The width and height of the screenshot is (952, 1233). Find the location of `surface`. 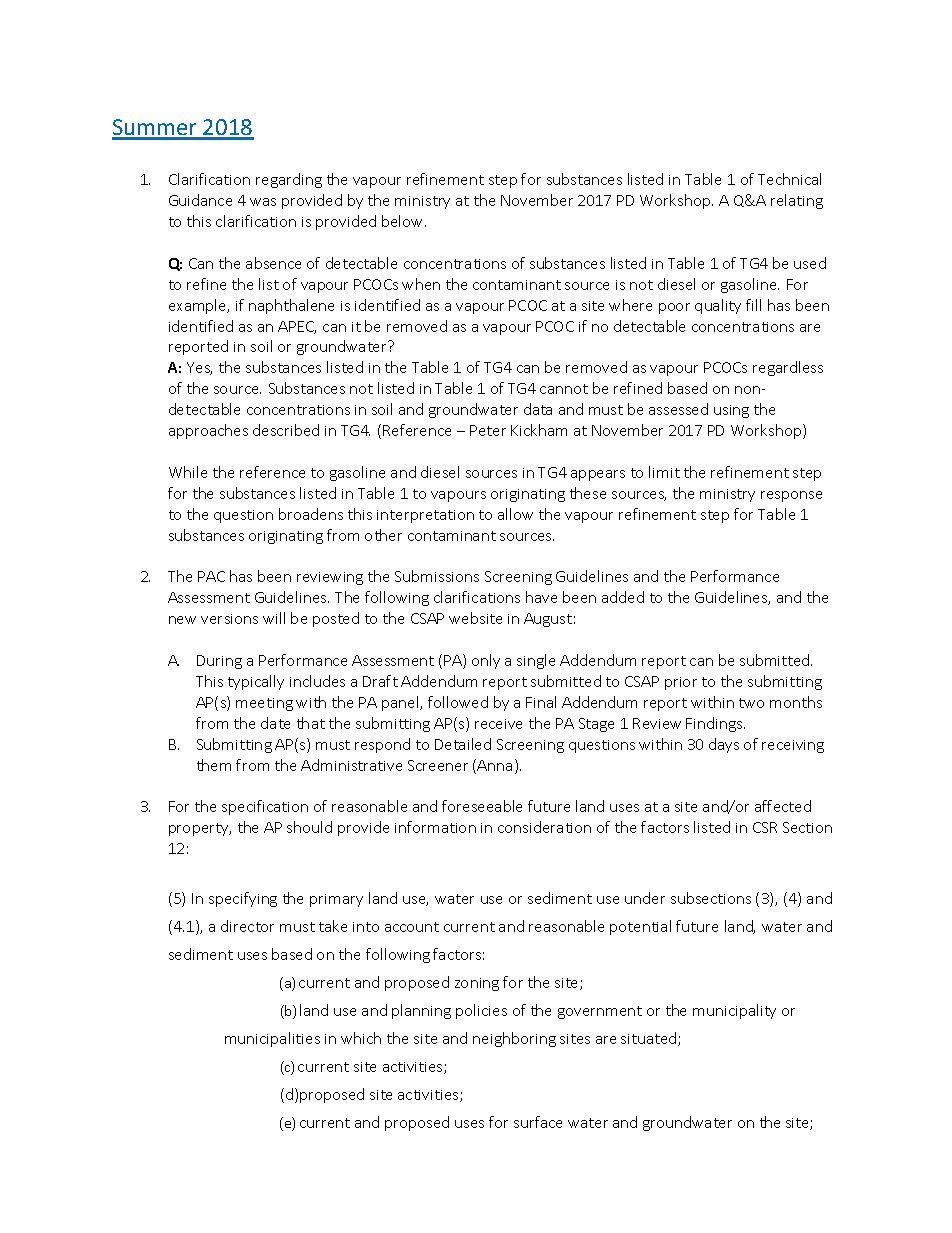

surface is located at coordinates (538, 1122).
